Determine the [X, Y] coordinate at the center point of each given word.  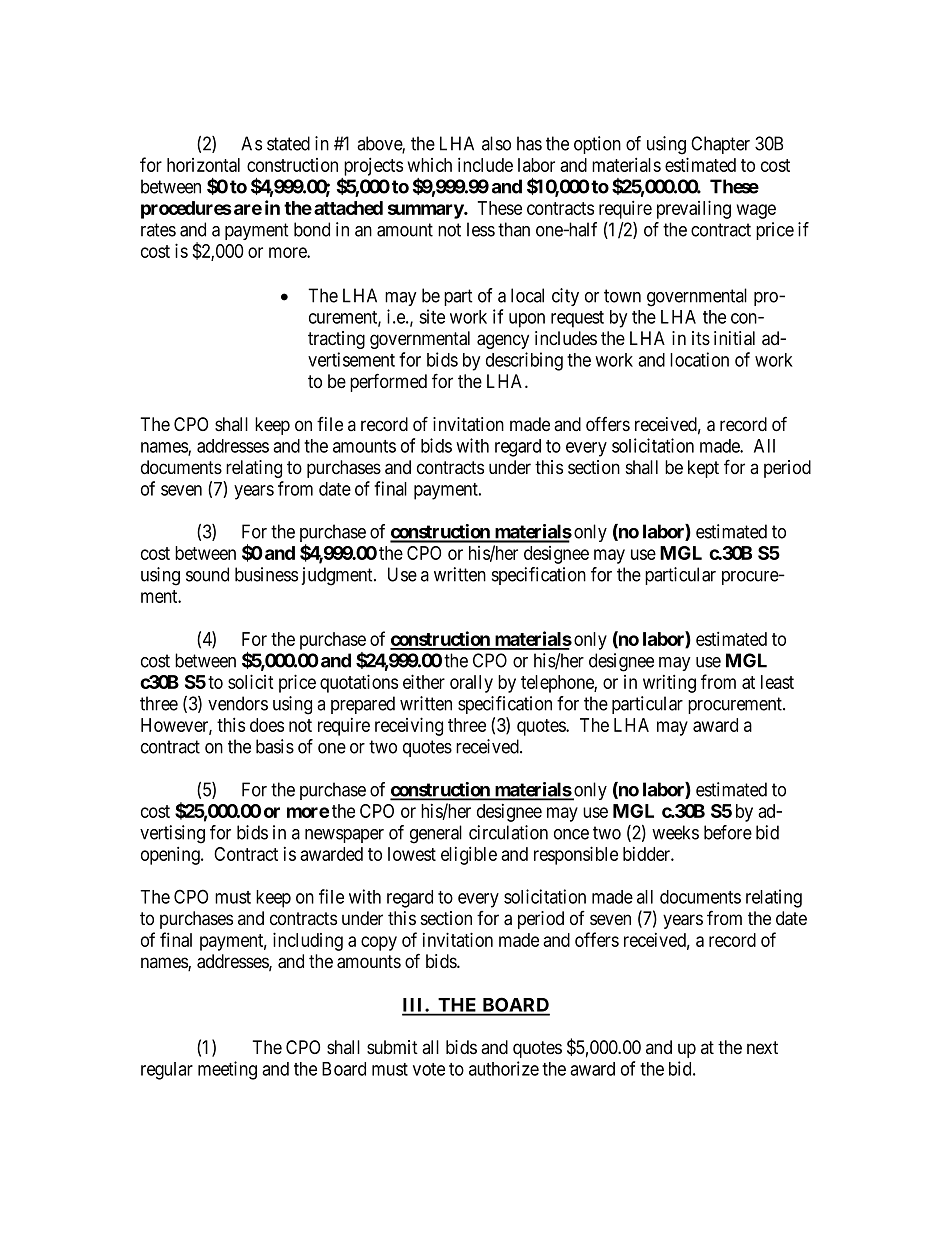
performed [388, 382]
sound [207, 574]
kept [703, 469]
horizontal [203, 165]
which [430, 165]
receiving [409, 726]
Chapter [720, 145]
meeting [227, 1070]
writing [669, 683]
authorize [504, 1068]
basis [275, 746]
